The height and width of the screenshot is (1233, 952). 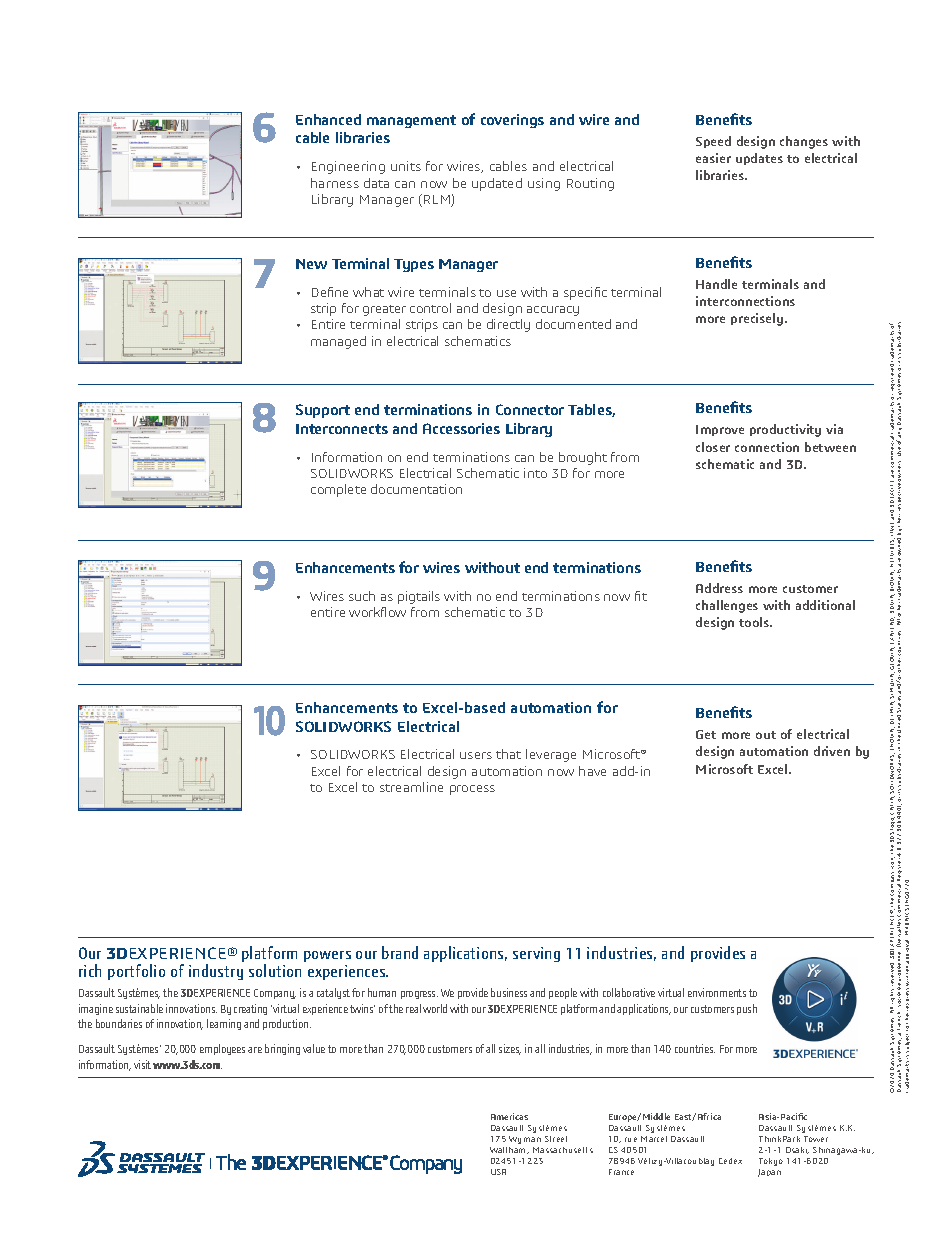 What do you see at coordinates (509, 1150) in the screenshot?
I see `Waltham` at bounding box center [509, 1150].
